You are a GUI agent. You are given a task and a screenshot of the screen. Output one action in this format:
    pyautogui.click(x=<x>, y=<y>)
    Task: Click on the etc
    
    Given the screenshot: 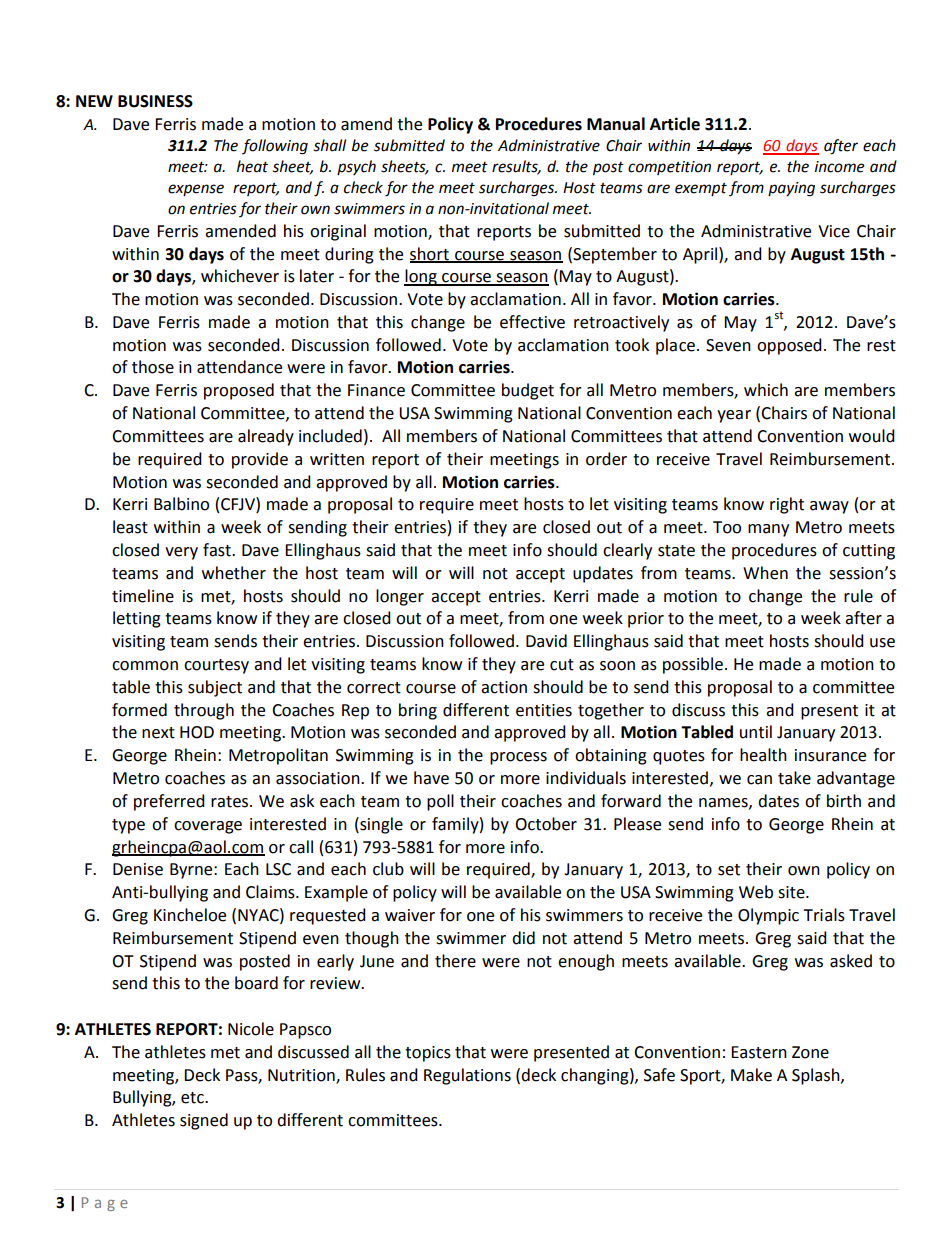 What is the action you would take?
    pyautogui.click(x=193, y=1098)
